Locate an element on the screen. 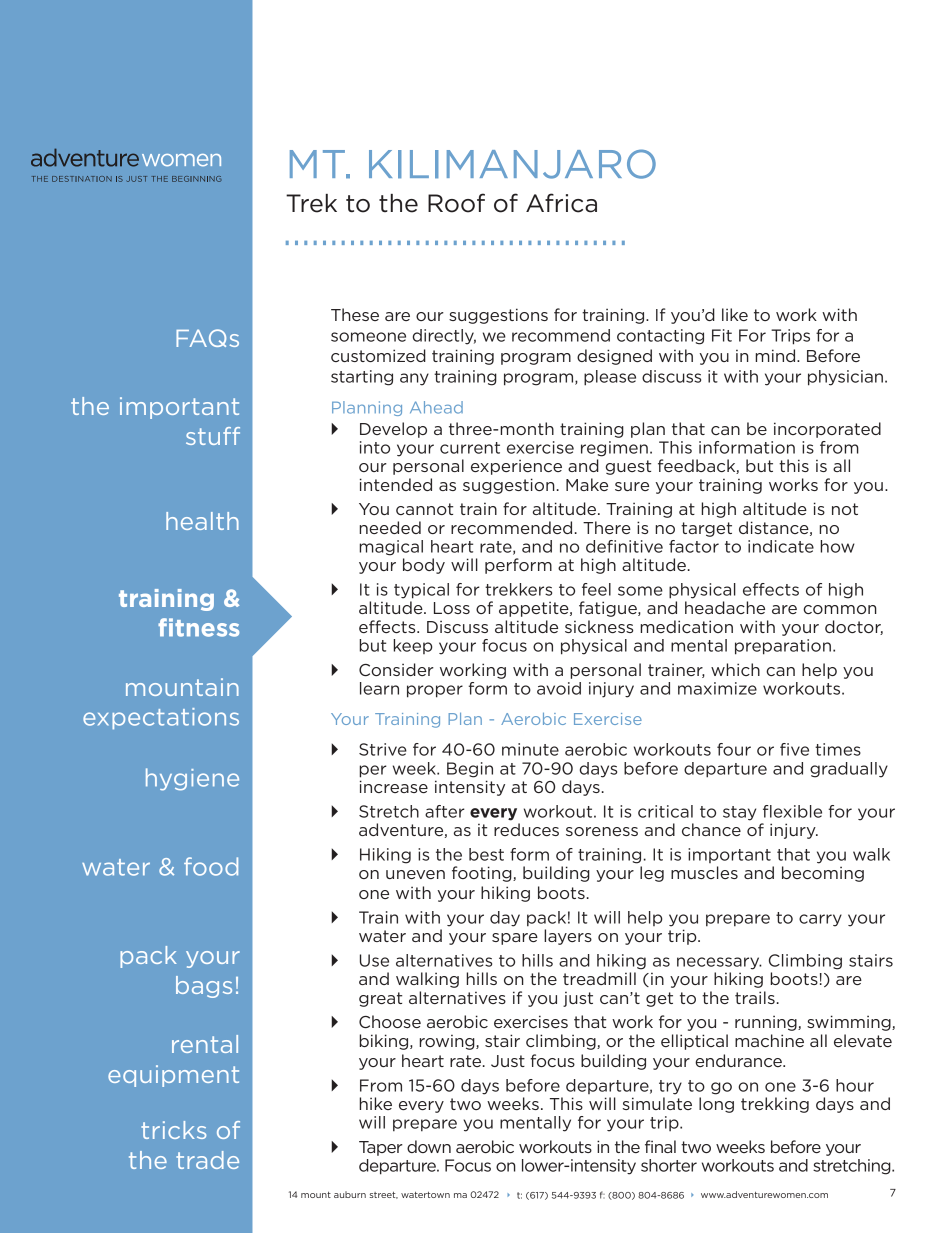 This screenshot has width=952, height=1233. indicate is located at coordinates (781, 546).
